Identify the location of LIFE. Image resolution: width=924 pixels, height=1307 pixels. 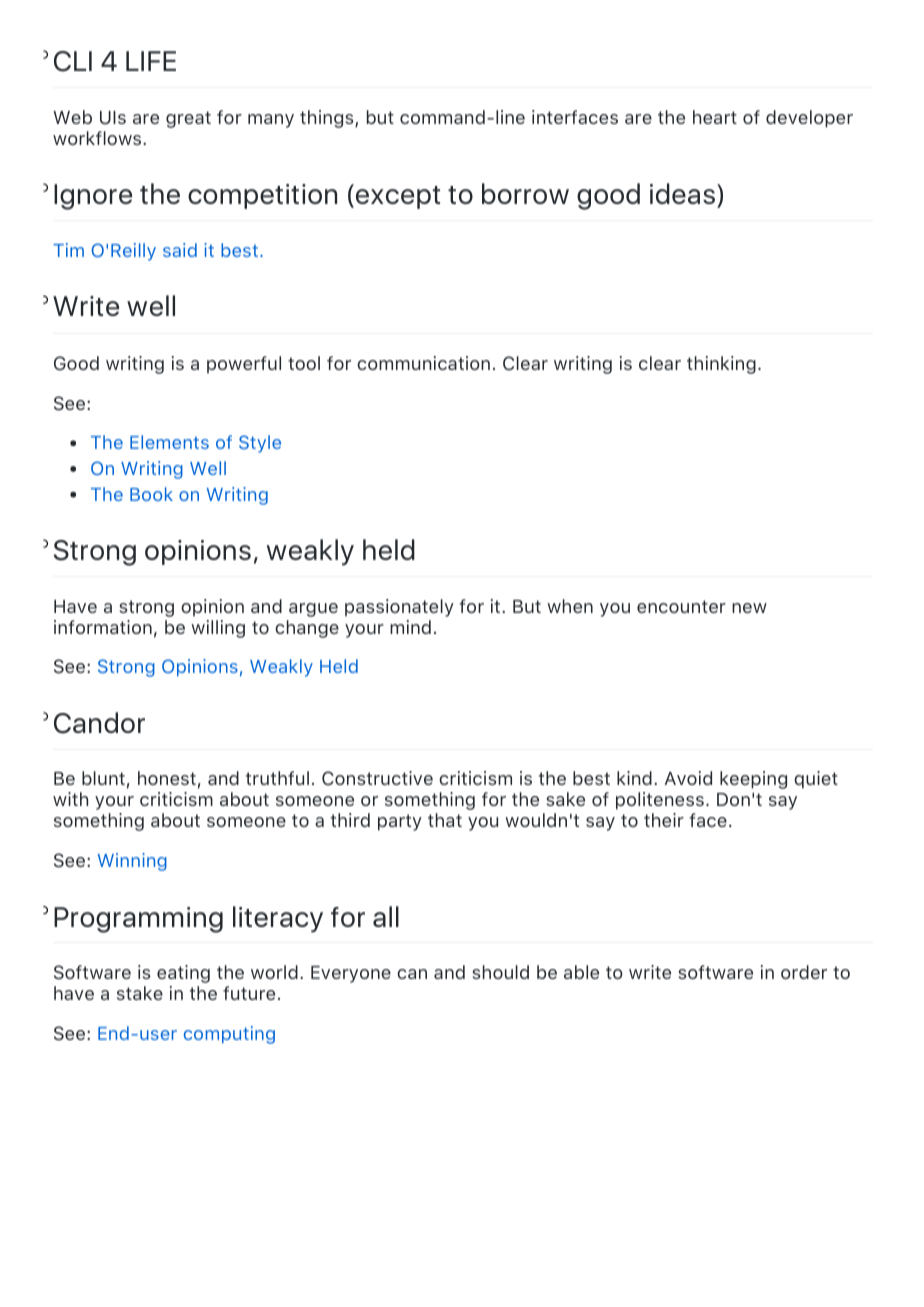
(151, 61).
